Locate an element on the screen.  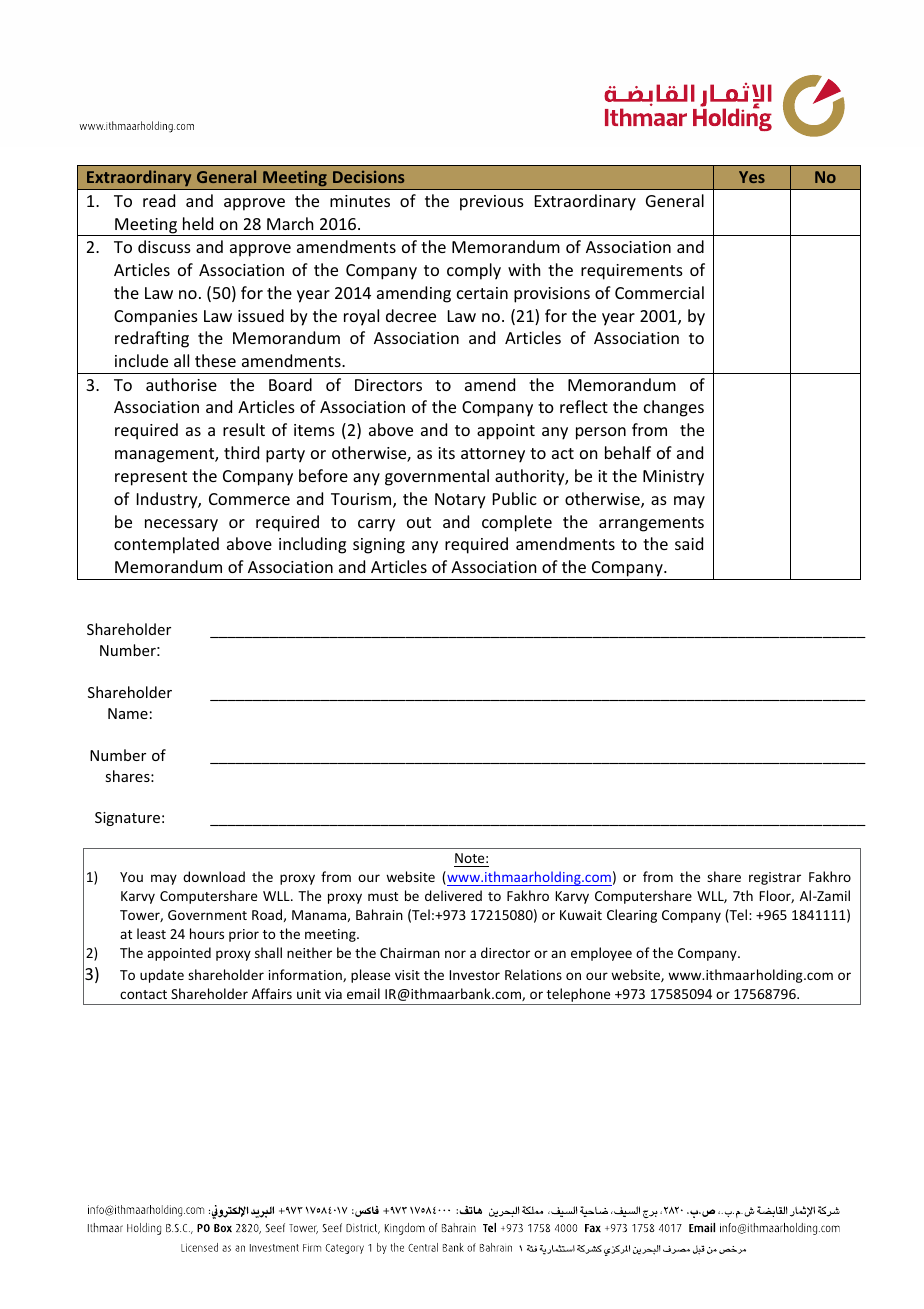
Yes is located at coordinates (752, 177).
